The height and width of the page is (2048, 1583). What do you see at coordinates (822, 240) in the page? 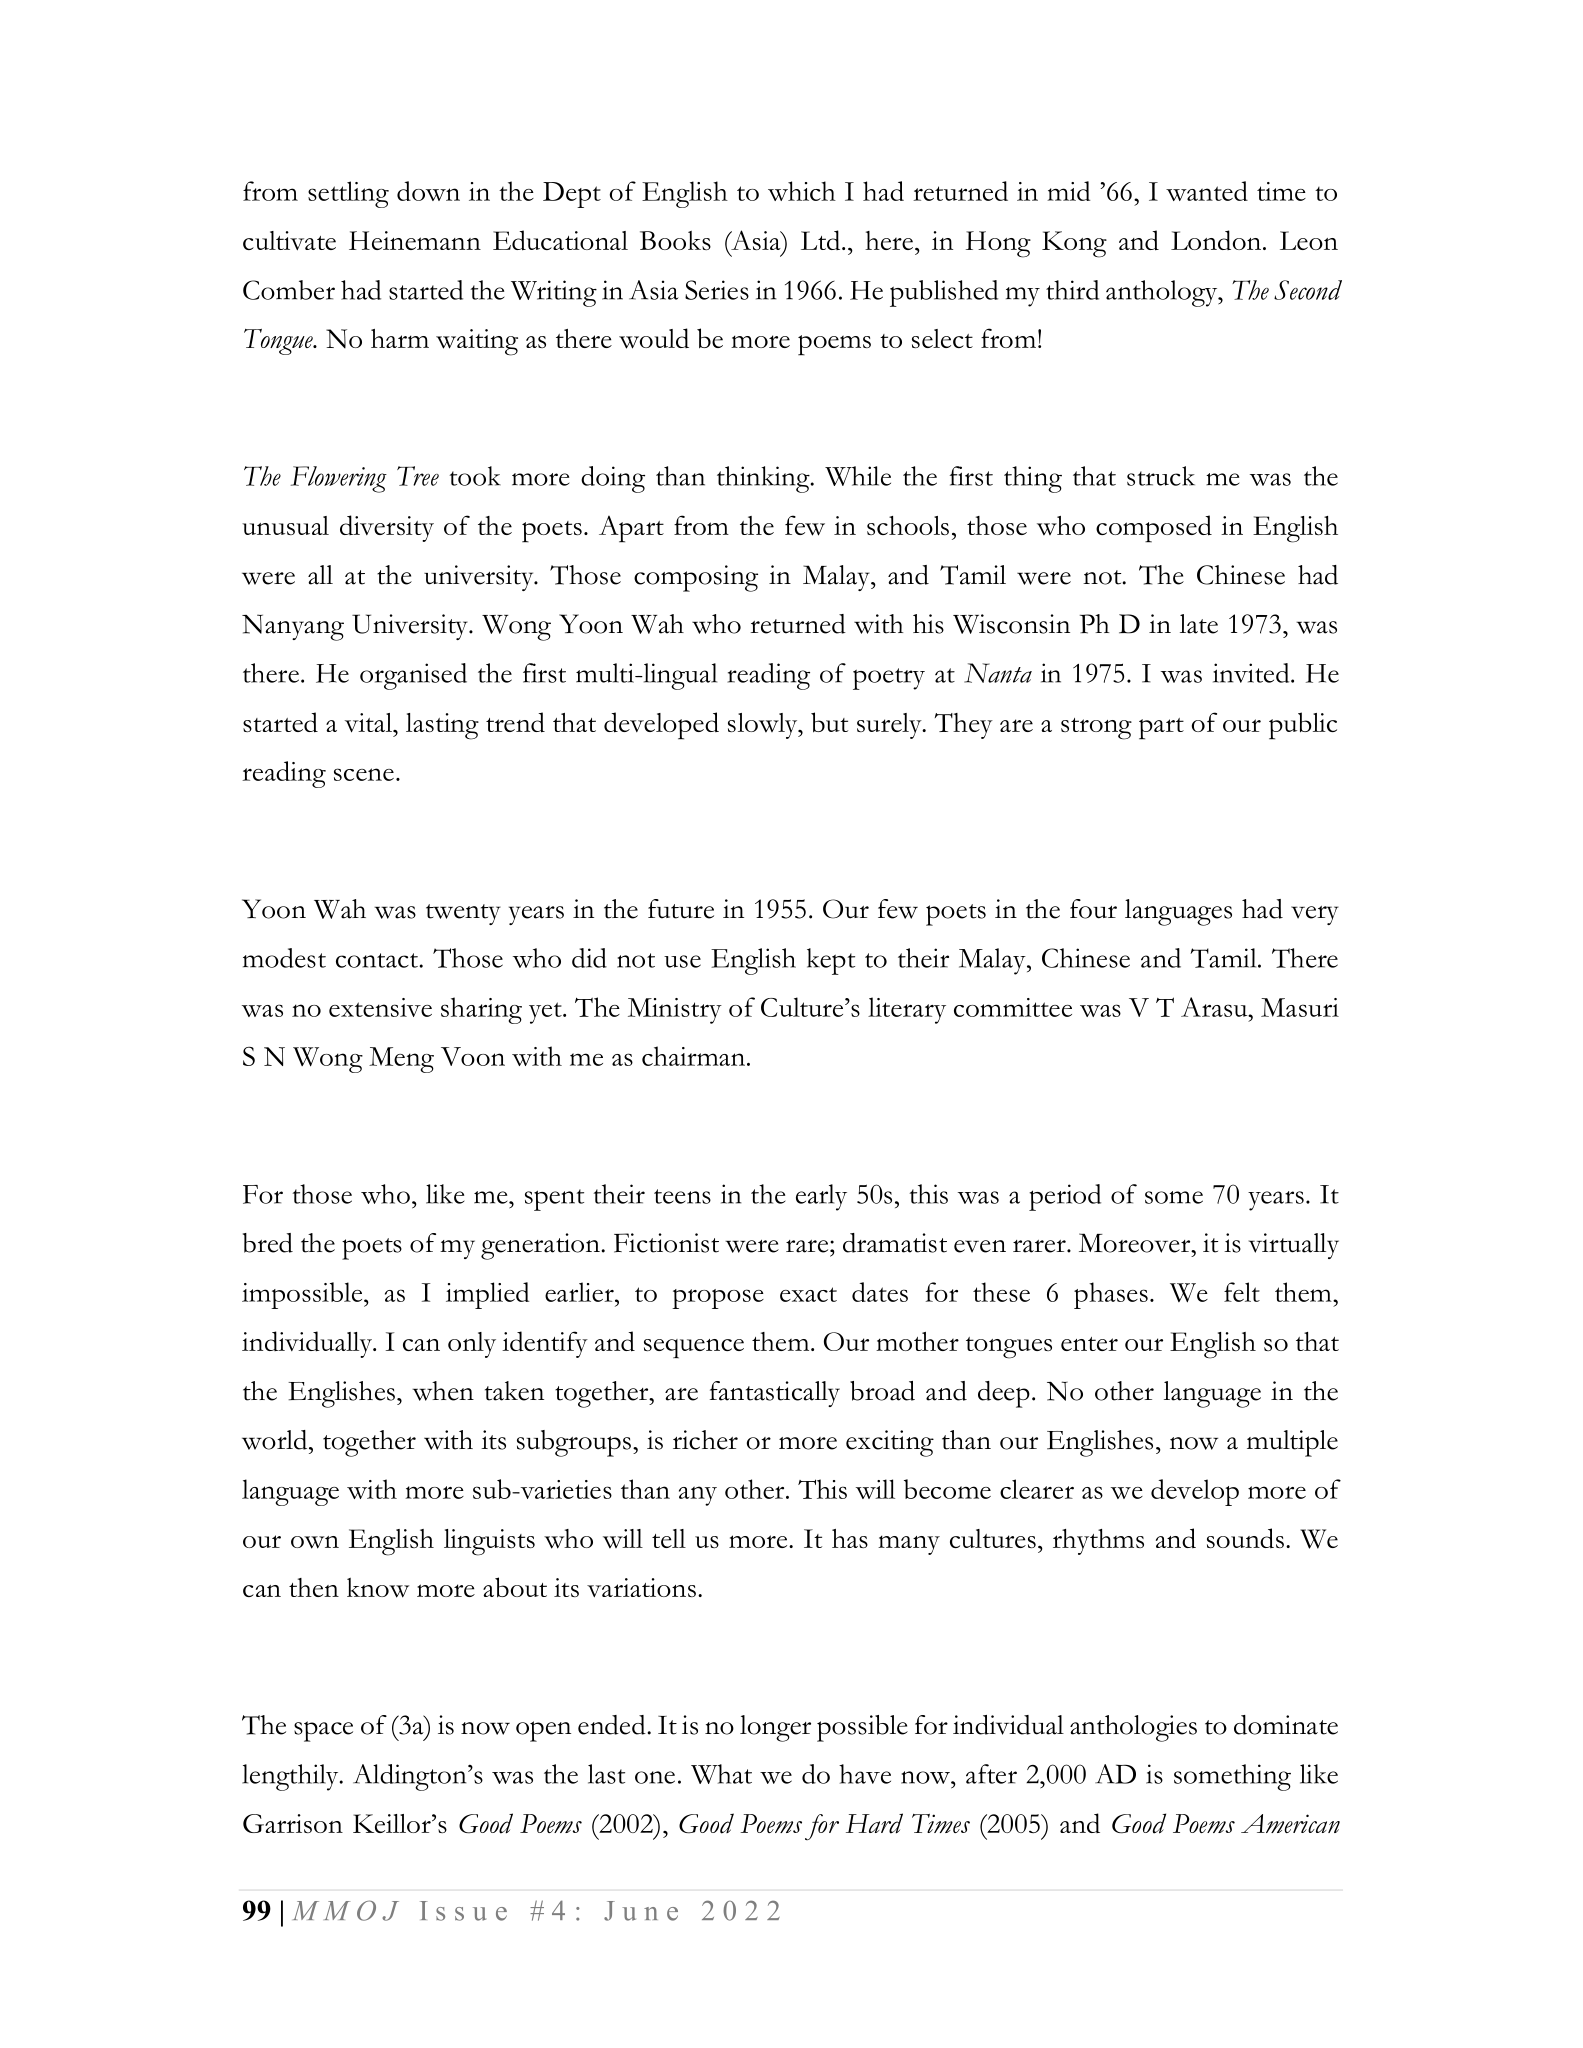
I see `Ltd` at bounding box center [822, 240].
